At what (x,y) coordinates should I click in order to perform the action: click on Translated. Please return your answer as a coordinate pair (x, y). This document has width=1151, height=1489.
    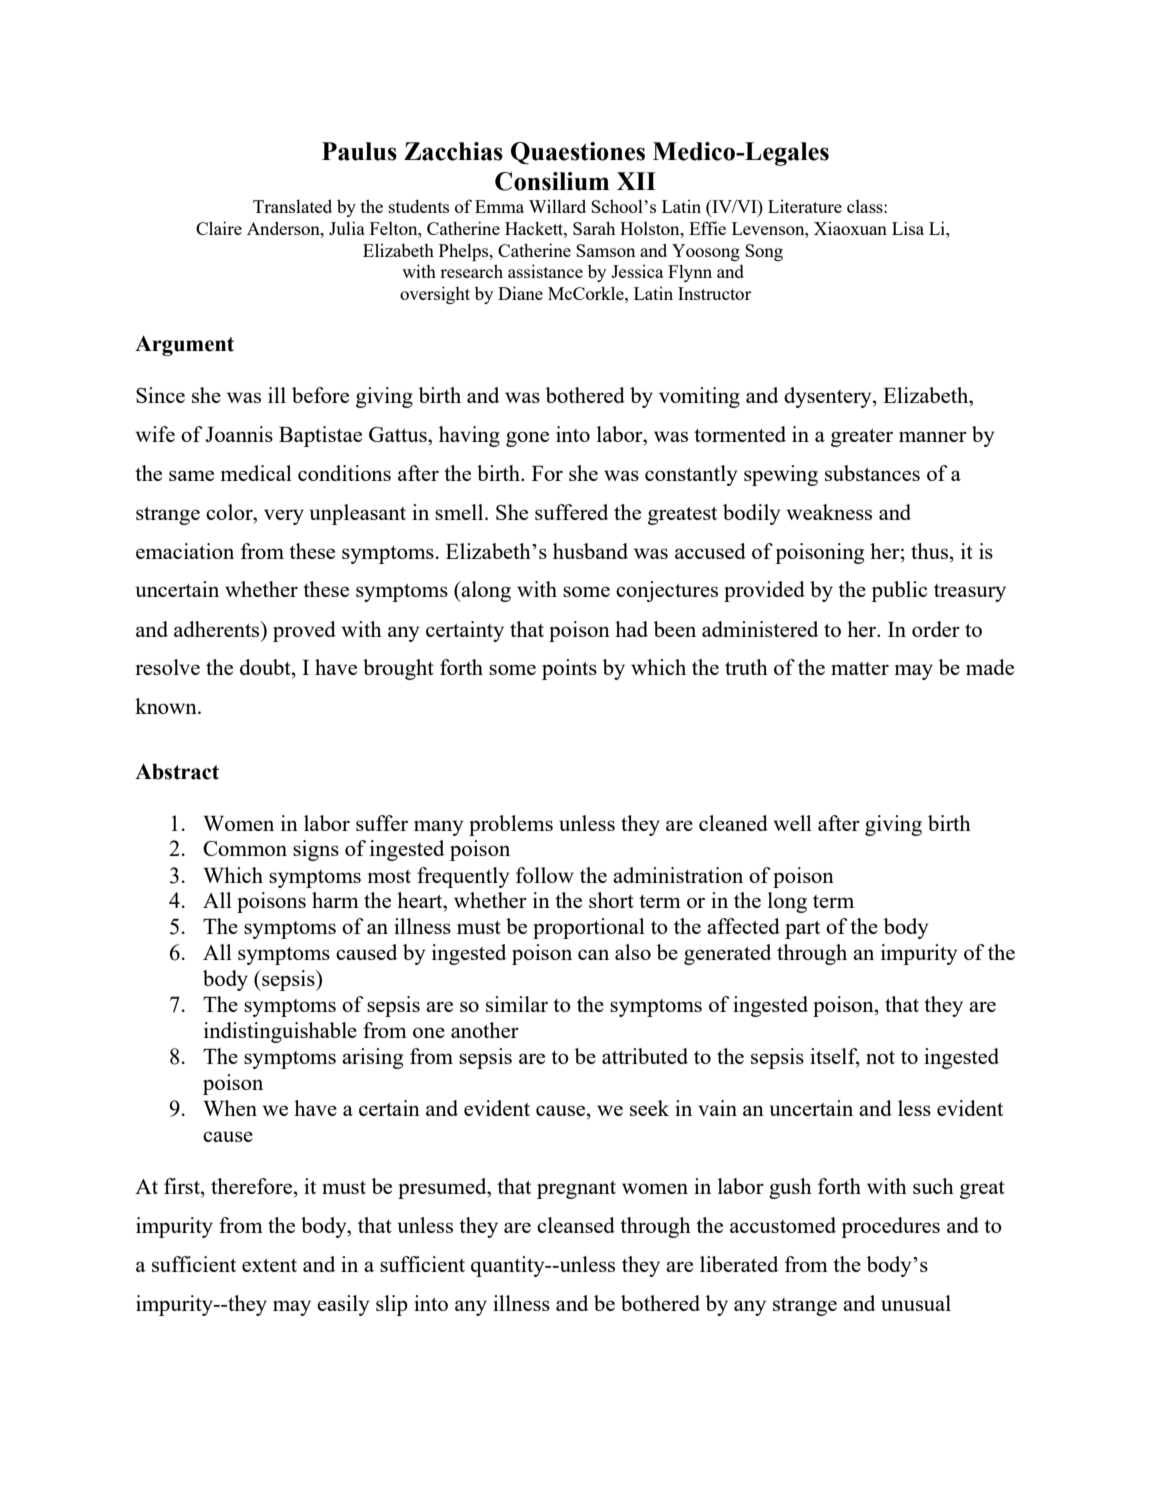
    Looking at the image, I should click on (292, 206).
